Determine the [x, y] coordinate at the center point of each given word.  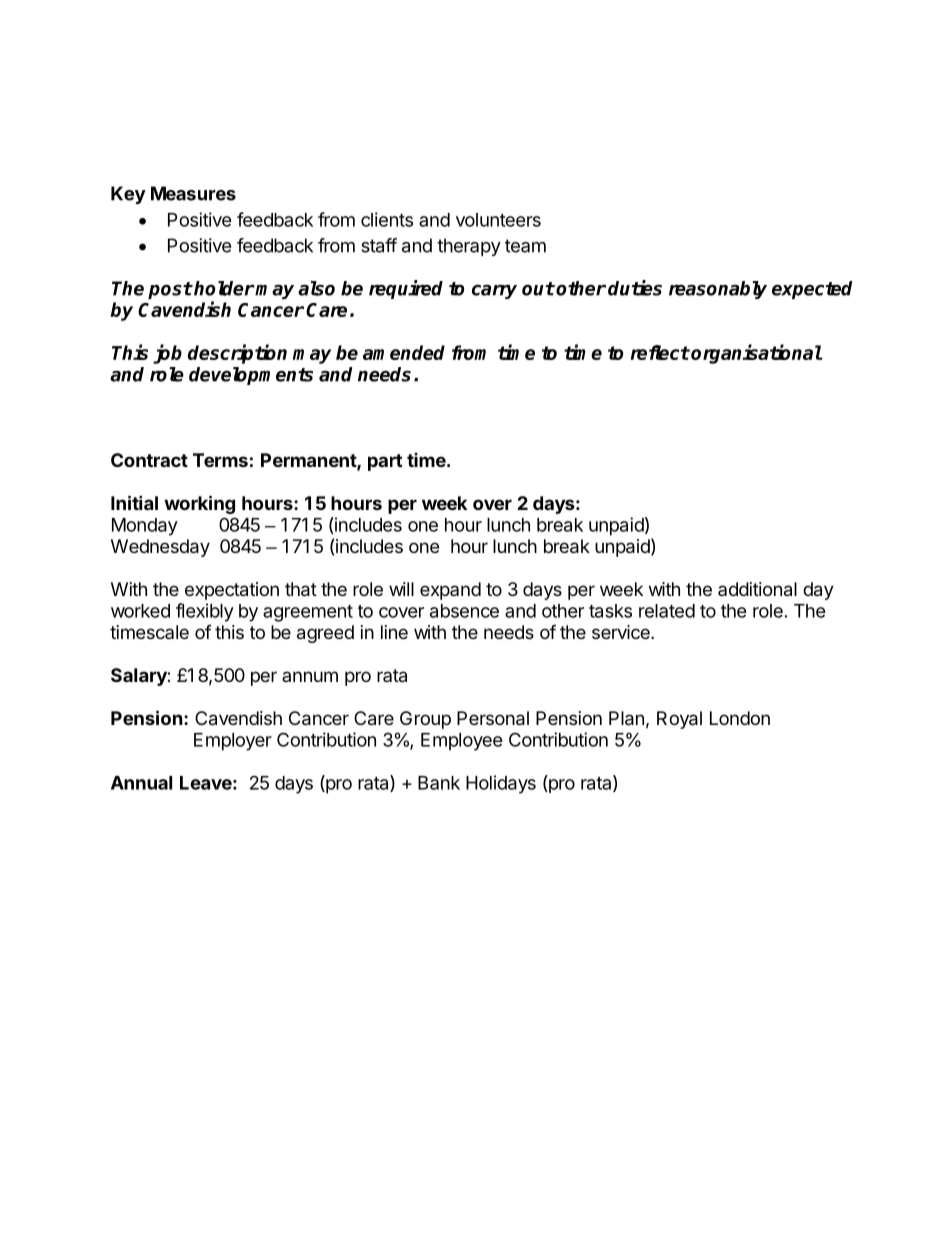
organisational [756, 354]
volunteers [498, 220]
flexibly [205, 612]
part [385, 462]
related [667, 611]
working [199, 504]
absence [464, 611]
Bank [439, 783]
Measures [193, 193]
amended [404, 352]
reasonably [718, 290]
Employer [233, 742]
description [237, 354]
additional [757, 589]
